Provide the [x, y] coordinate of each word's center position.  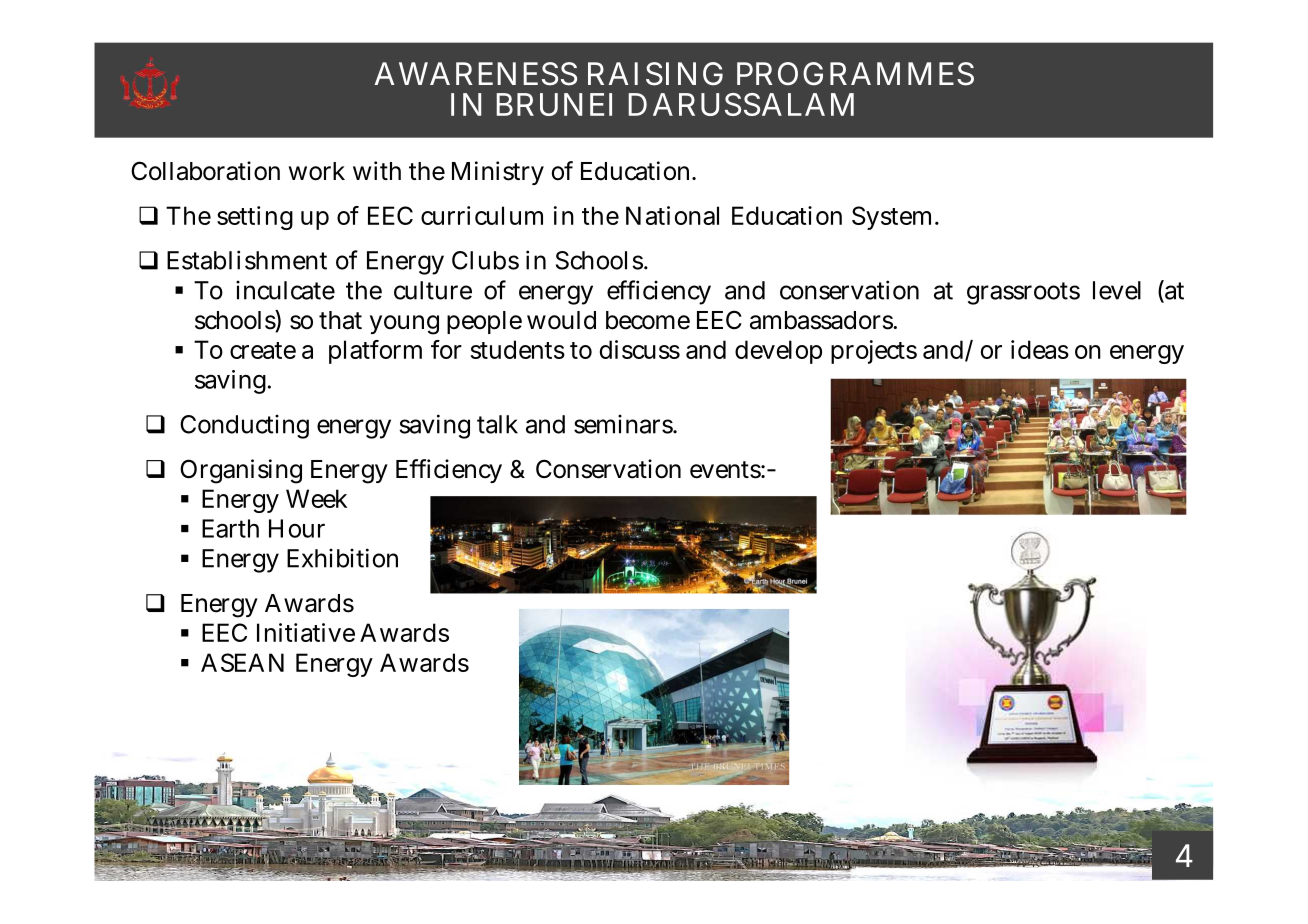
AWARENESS [475, 74]
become [648, 320]
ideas [1040, 349]
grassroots [1023, 293]
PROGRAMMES [855, 74]
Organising [241, 471]
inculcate [285, 290]
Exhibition [342, 558]
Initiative [306, 632]
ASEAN [242, 662]
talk [497, 424]
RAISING [655, 74]
